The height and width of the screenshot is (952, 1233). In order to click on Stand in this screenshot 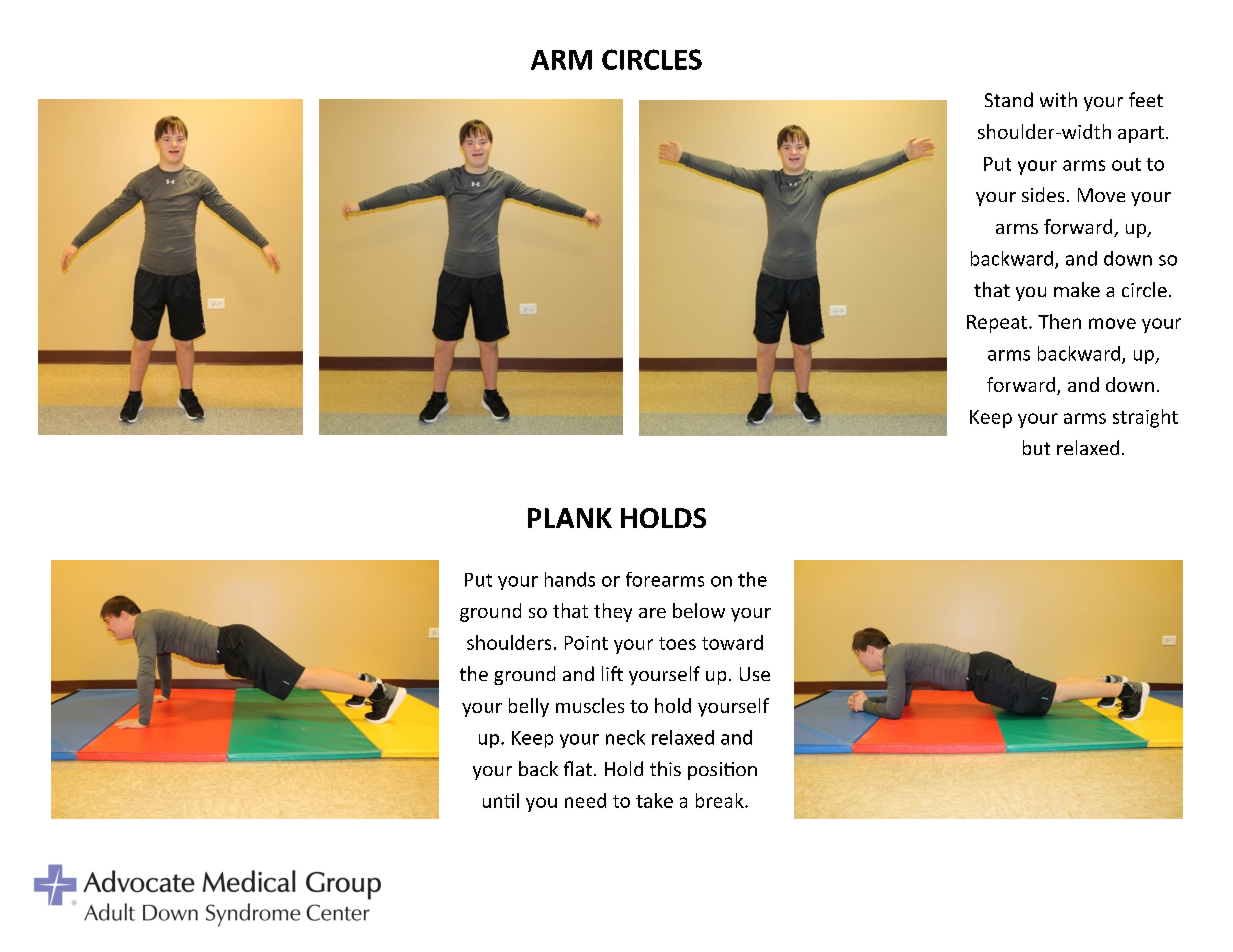, I will do `click(1009, 99)`.
